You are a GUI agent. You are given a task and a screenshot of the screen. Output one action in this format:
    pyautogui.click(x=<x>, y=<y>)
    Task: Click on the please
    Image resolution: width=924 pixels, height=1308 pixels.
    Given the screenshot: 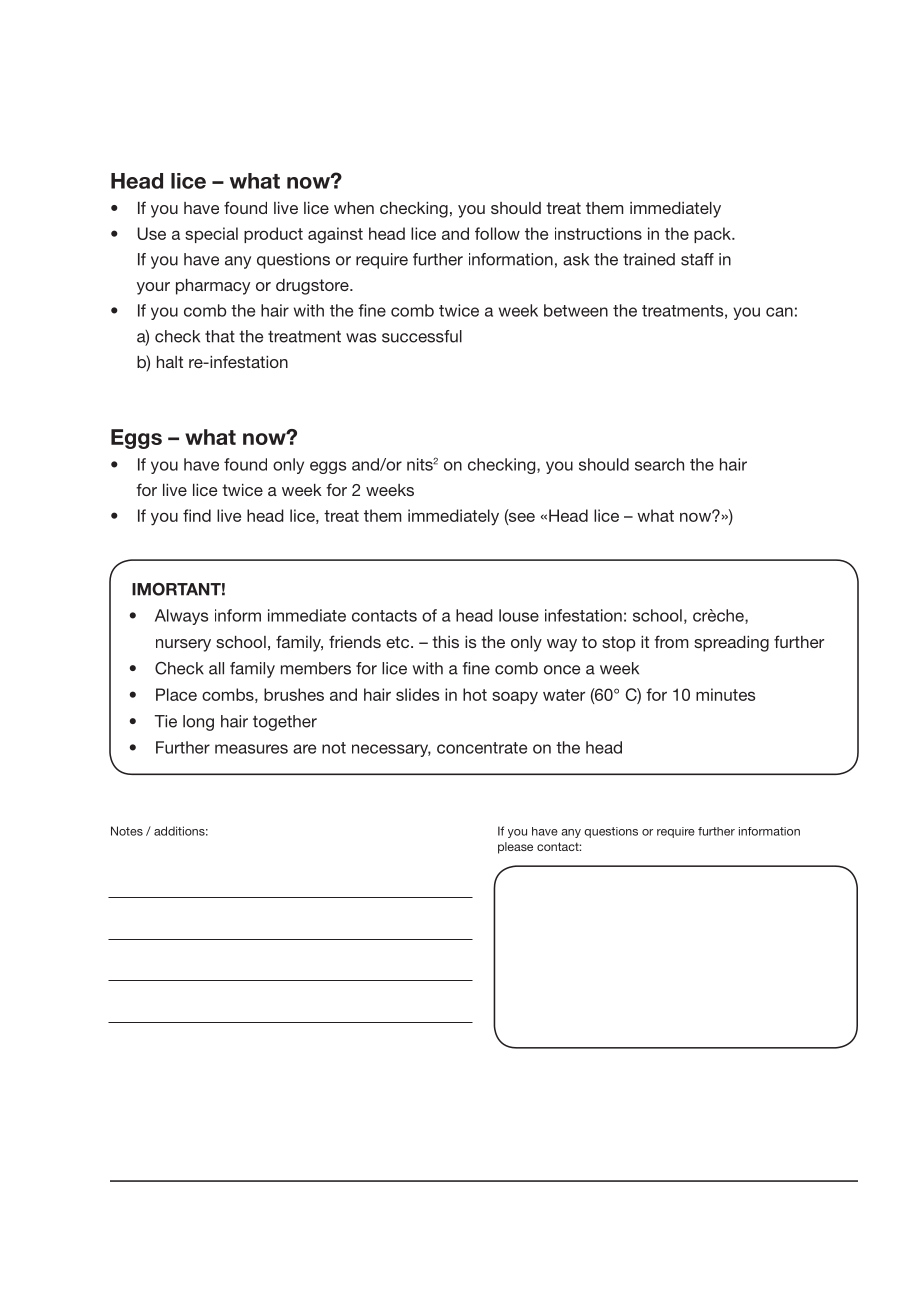 What is the action you would take?
    pyautogui.click(x=515, y=848)
